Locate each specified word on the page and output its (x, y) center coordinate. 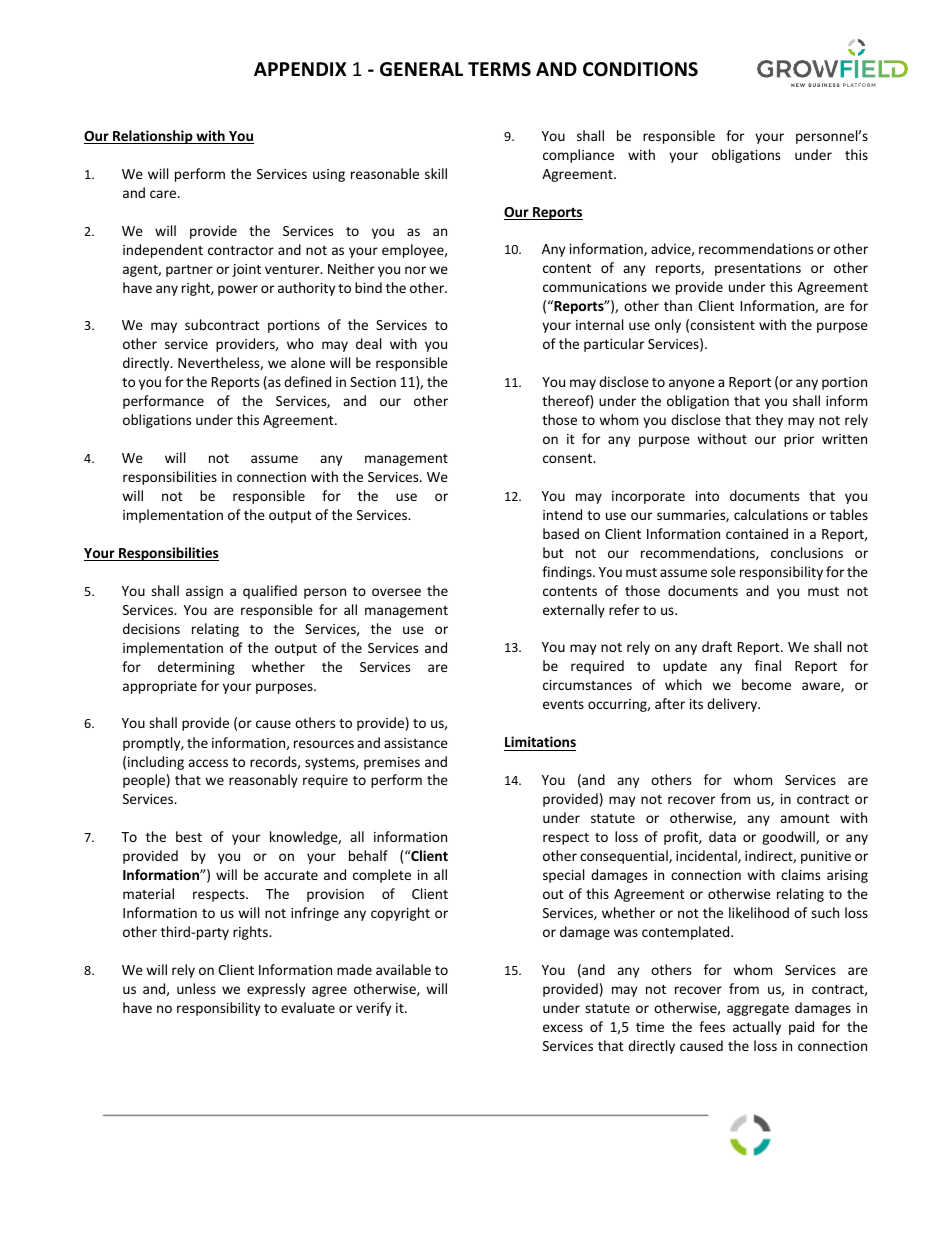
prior (799, 440)
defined (307, 381)
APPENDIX (300, 69)
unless (196, 988)
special (563, 876)
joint (246, 270)
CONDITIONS (640, 69)
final (768, 665)
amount (805, 818)
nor (415, 270)
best (189, 836)
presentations (758, 269)
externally (574, 611)
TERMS (499, 69)
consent (569, 458)
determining (196, 668)
